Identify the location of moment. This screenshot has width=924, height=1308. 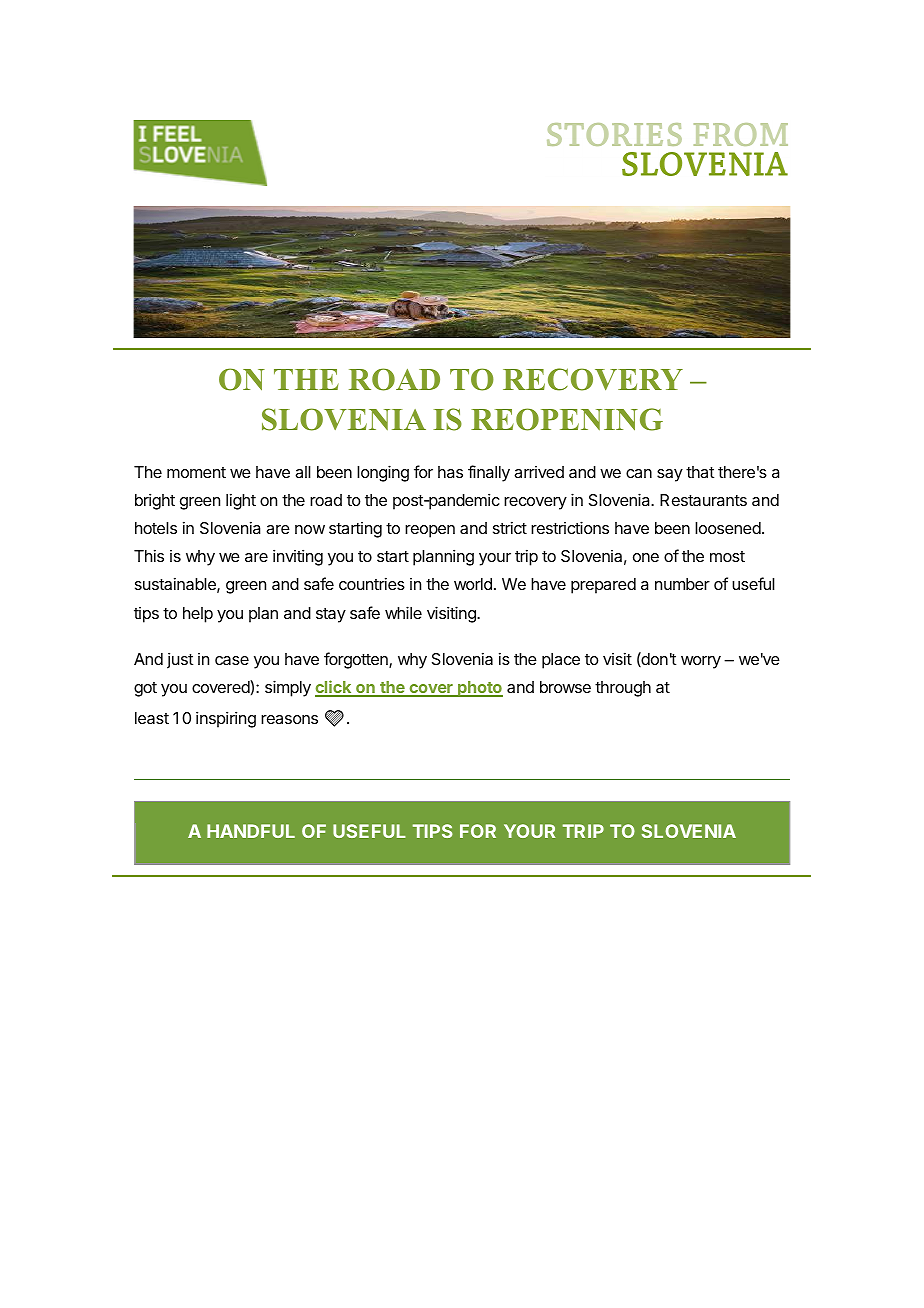
(196, 472).
